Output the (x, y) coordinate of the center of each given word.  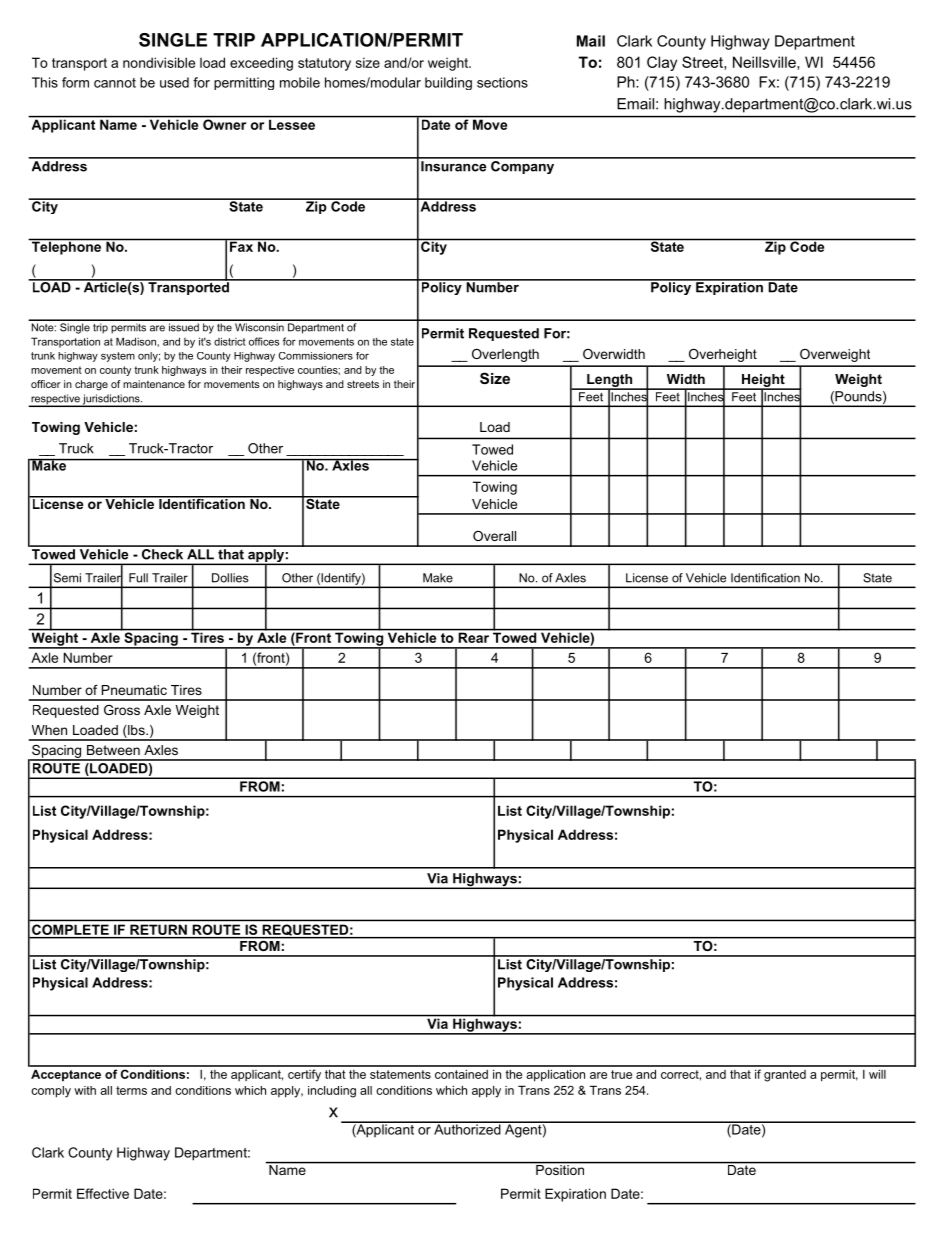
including (332, 1092)
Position (560, 1168)
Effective (103, 1193)
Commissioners (316, 356)
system (118, 357)
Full (138, 578)
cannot (115, 83)
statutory (324, 64)
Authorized (467, 1128)
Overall (494, 536)
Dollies (230, 578)
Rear (474, 636)
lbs (136, 731)
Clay (662, 63)
